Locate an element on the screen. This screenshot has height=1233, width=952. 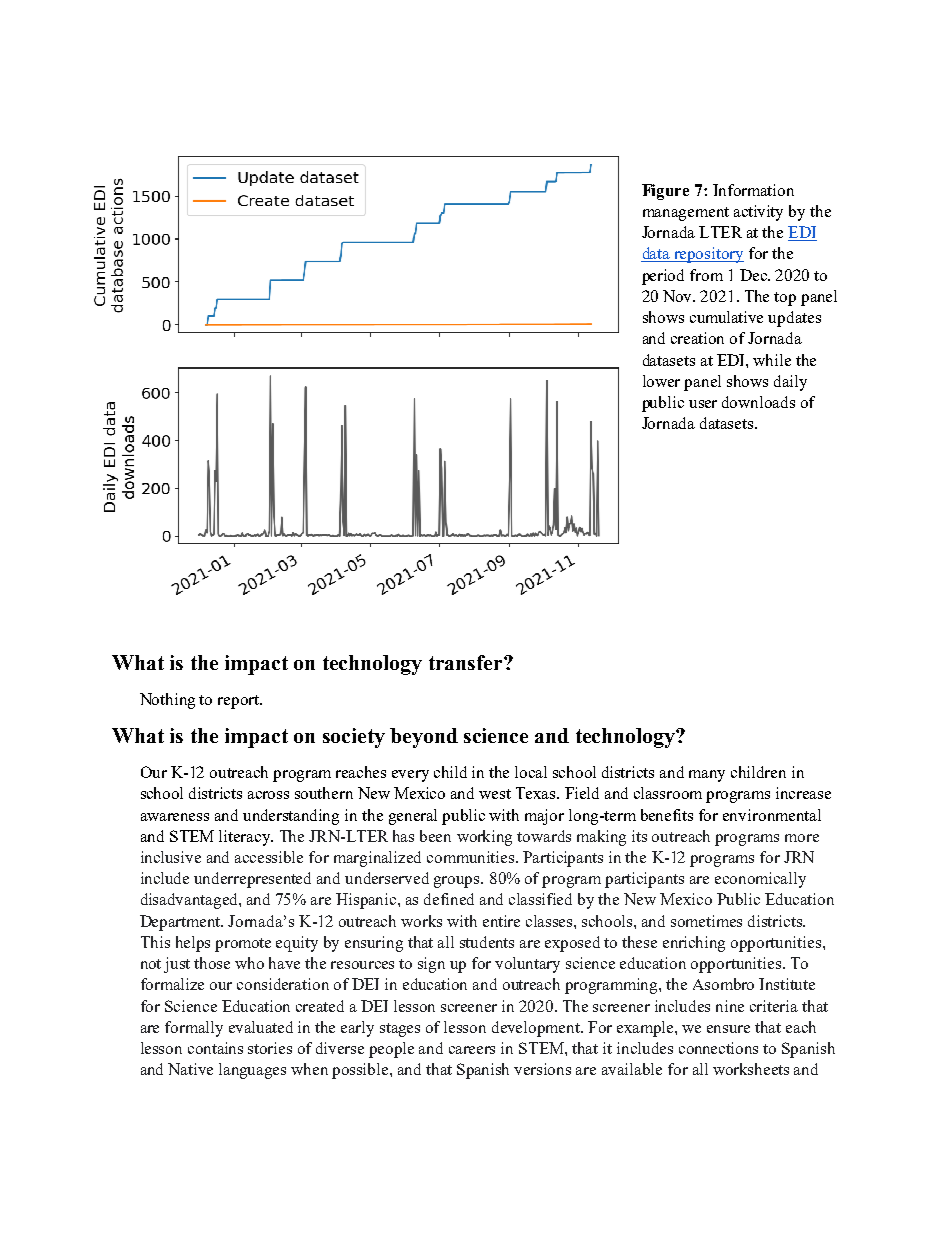
many is located at coordinates (707, 776).
